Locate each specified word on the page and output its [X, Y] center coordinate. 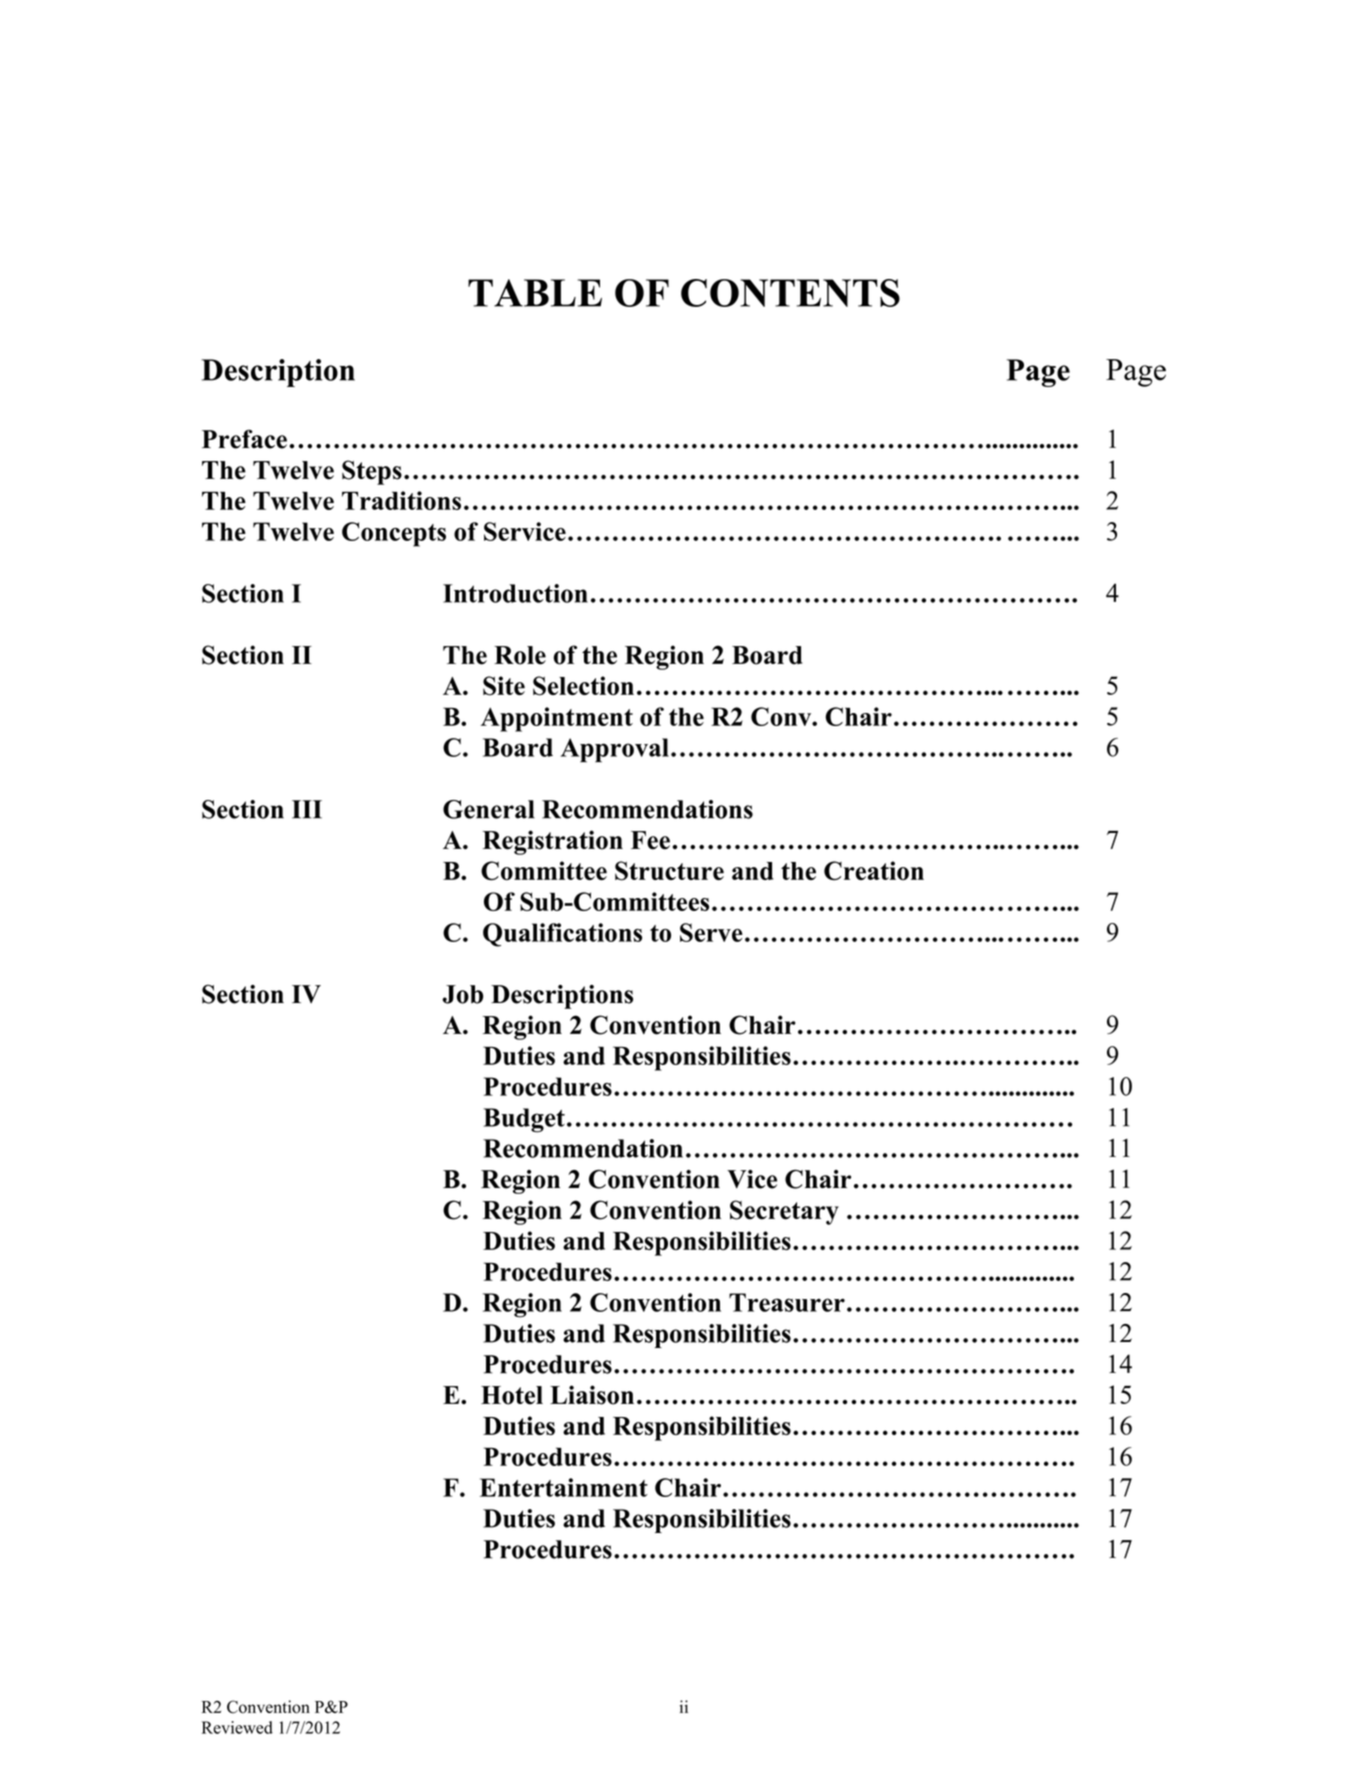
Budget [524, 1120]
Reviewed [237, 1727]
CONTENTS [790, 293]
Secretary [784, 1212]
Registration [553, 842]
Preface [244, 439]
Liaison [592, 1395]
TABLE [535, 293]
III [307, 809]
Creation [874, 870]
